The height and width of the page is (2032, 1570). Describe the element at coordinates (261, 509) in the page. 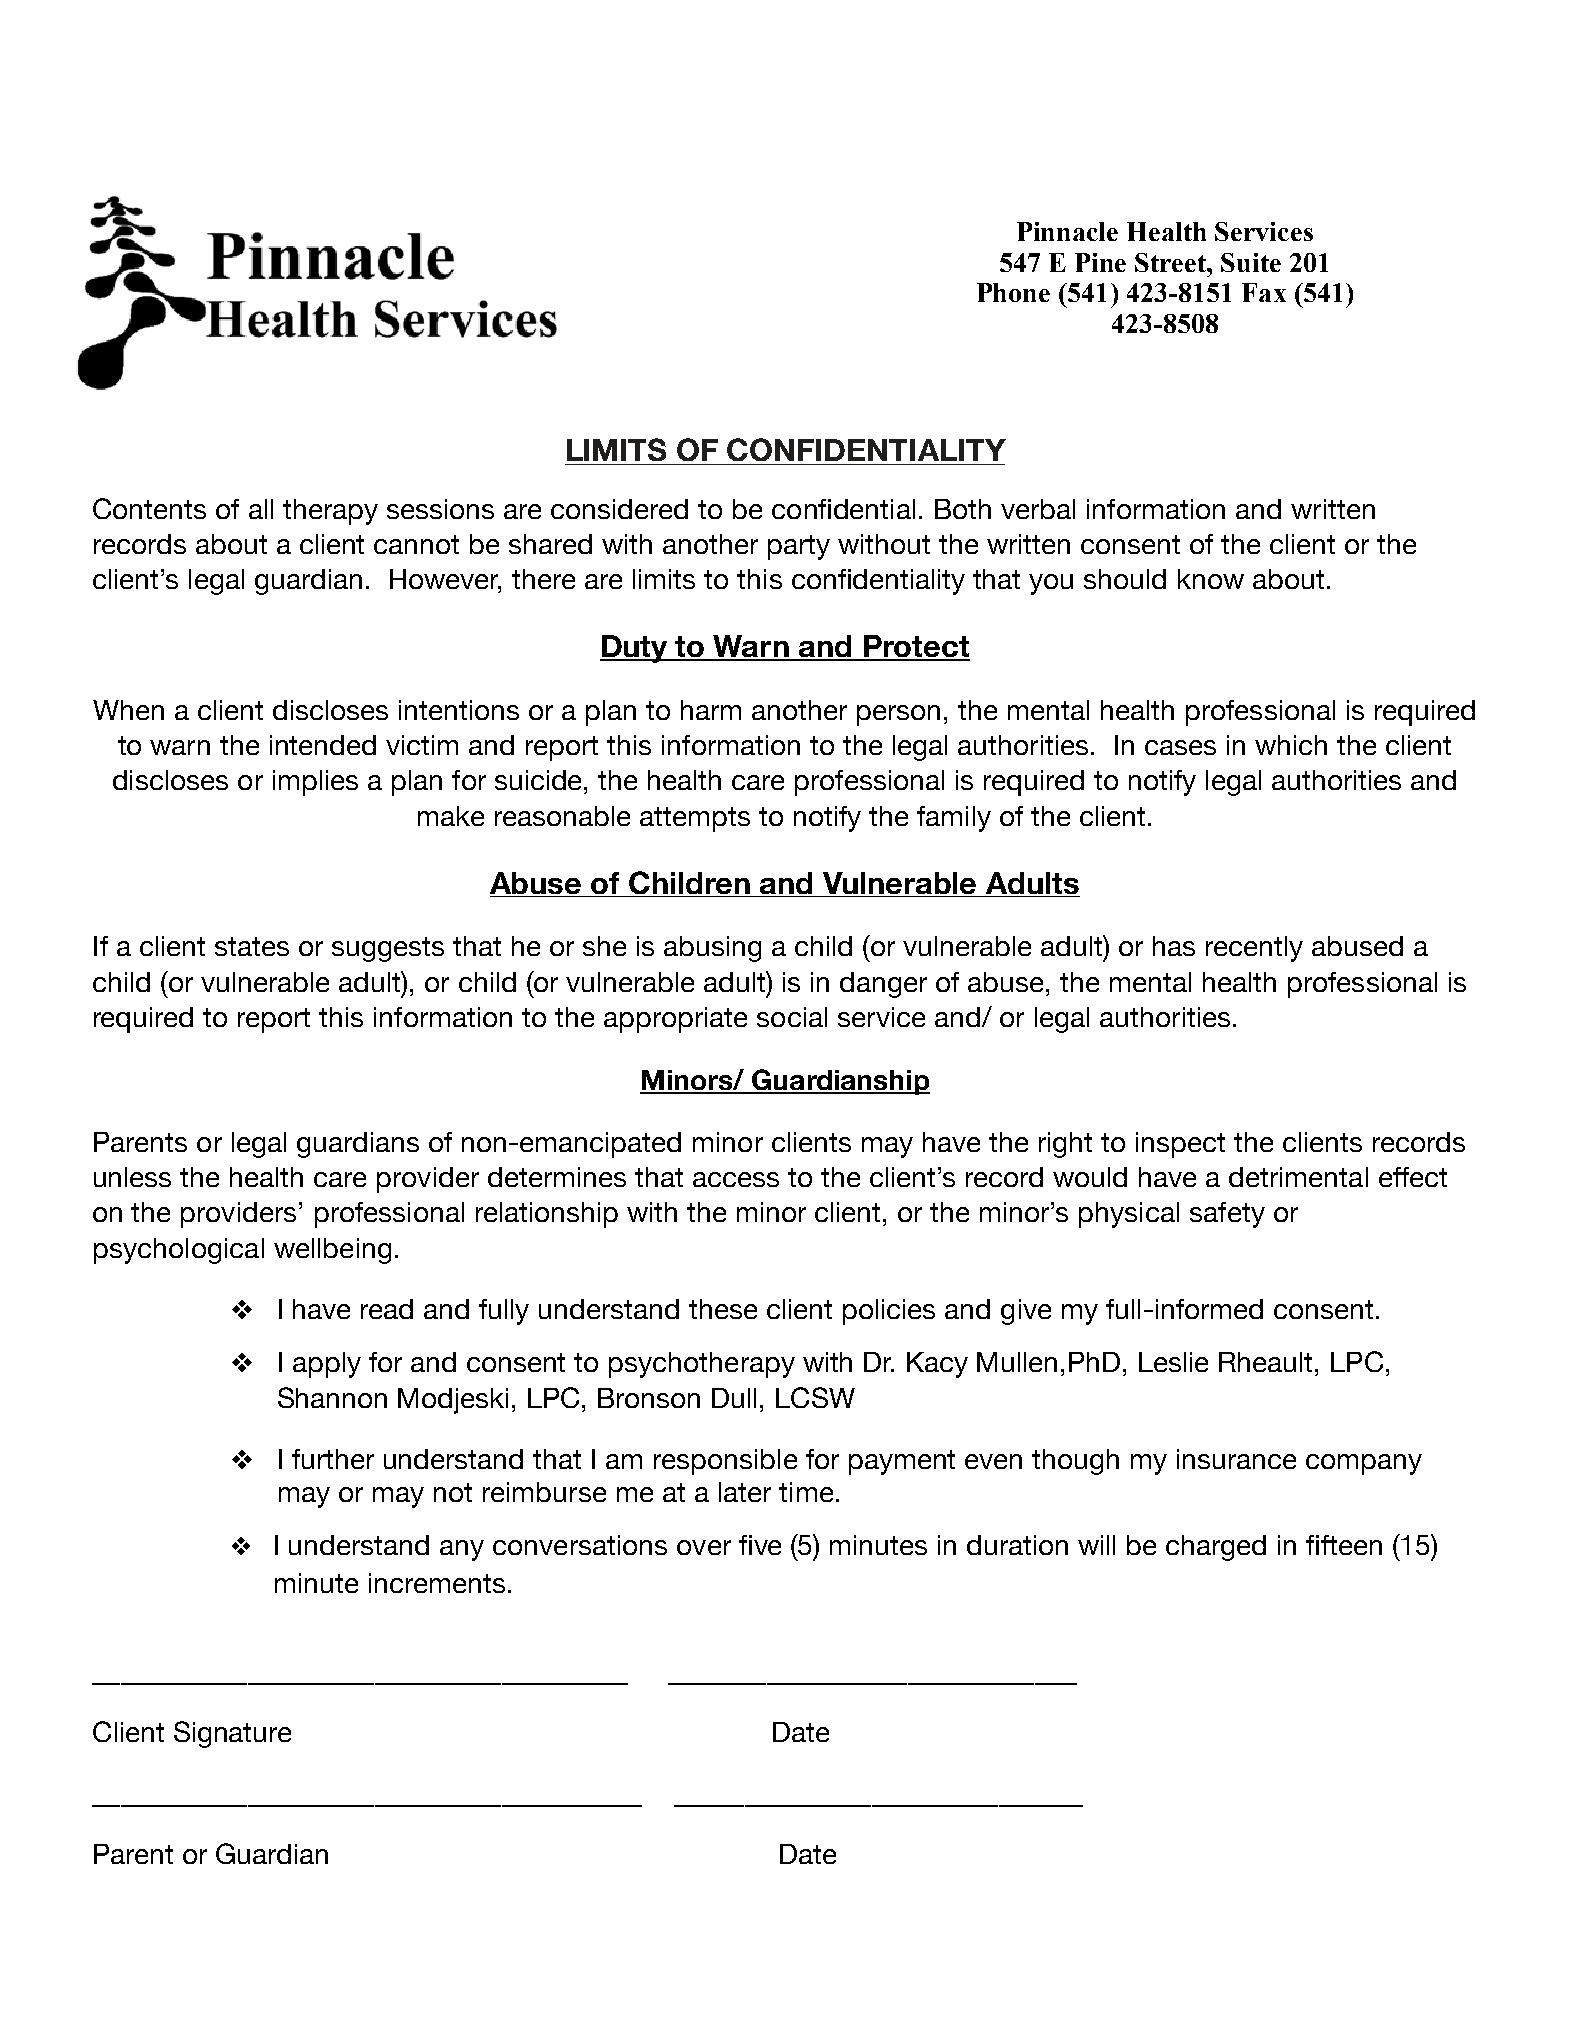

I see `all` at that location.
